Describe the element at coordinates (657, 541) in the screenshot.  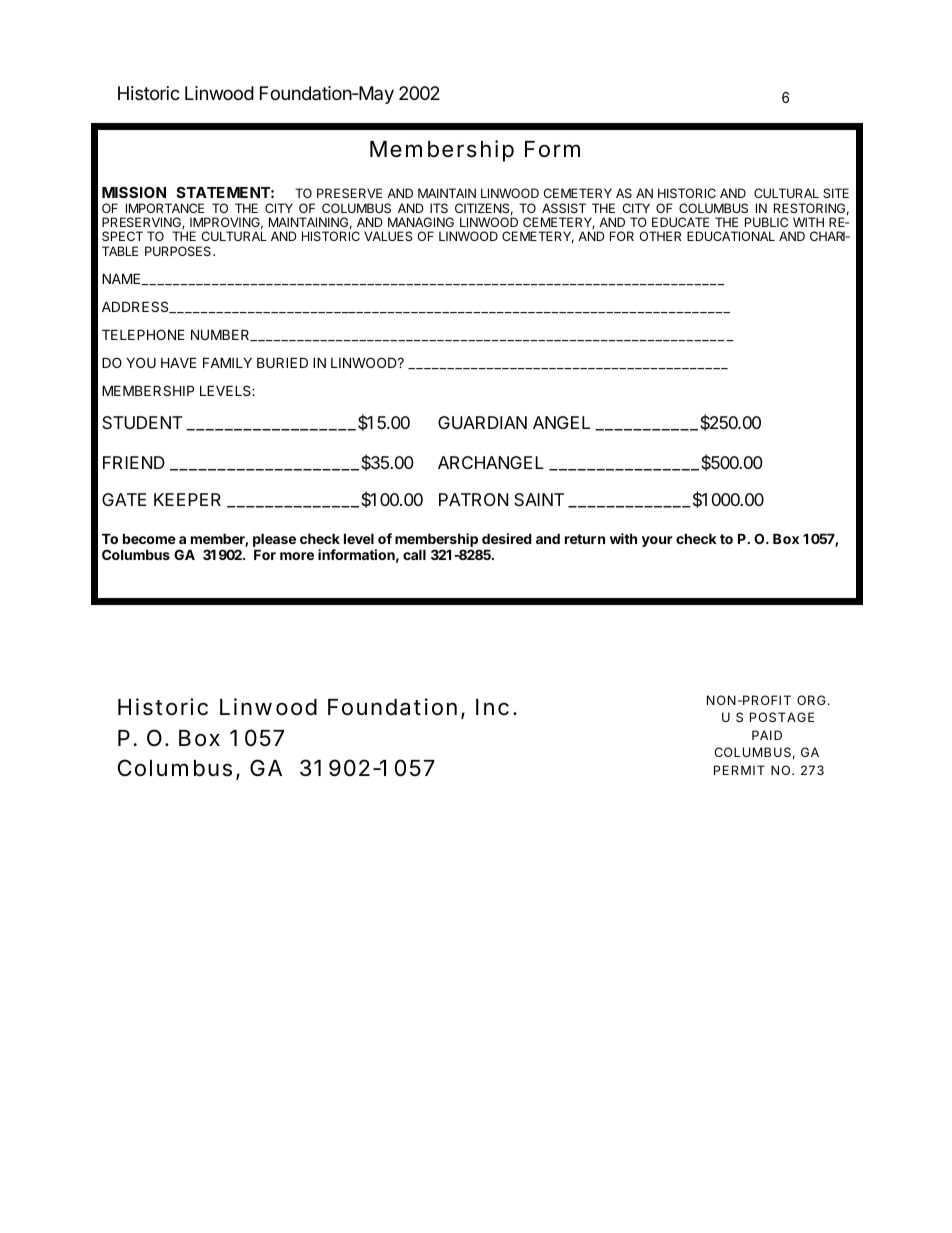
I see `your` at that location.
